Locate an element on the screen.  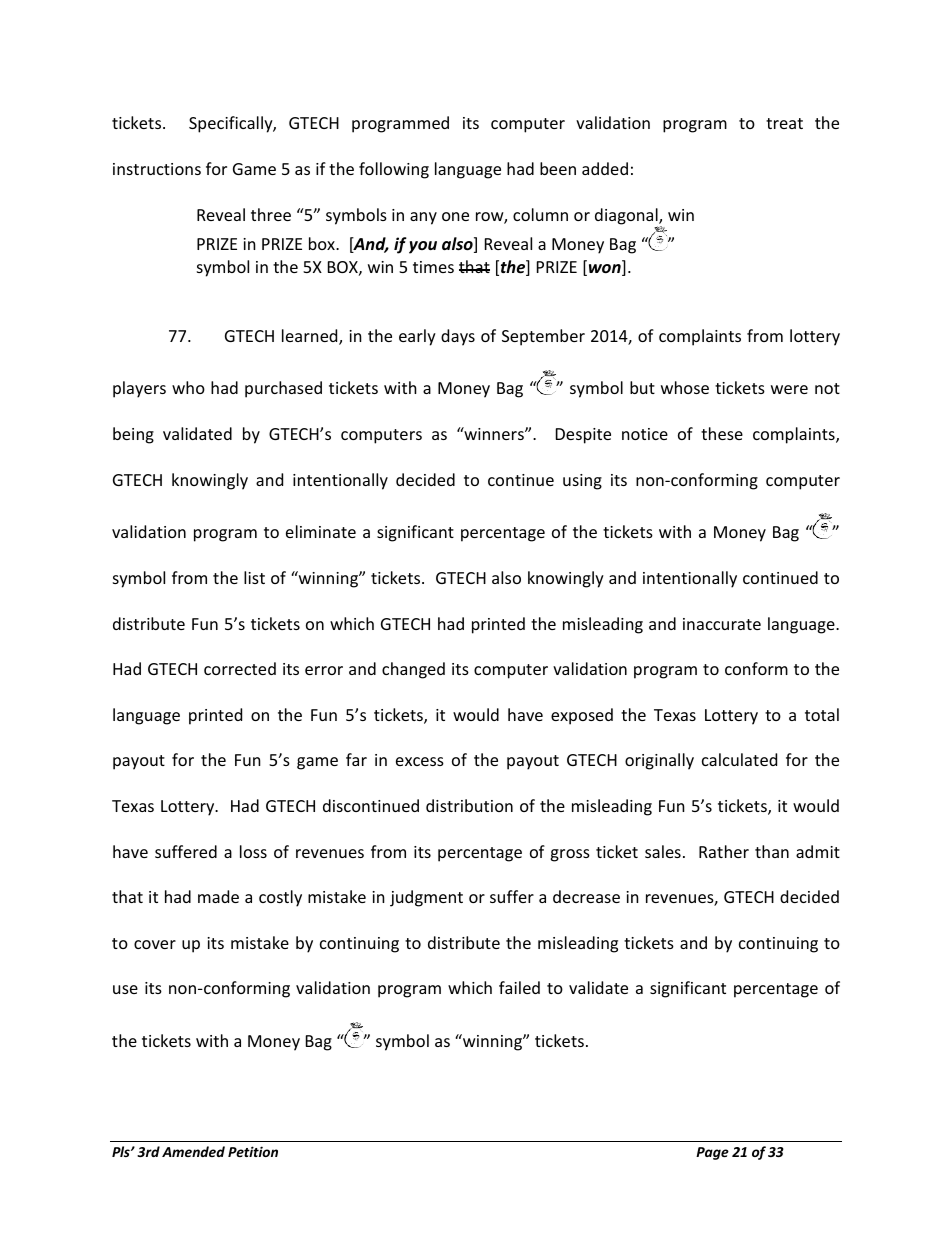
changed is located at coordinates (413, 670).
